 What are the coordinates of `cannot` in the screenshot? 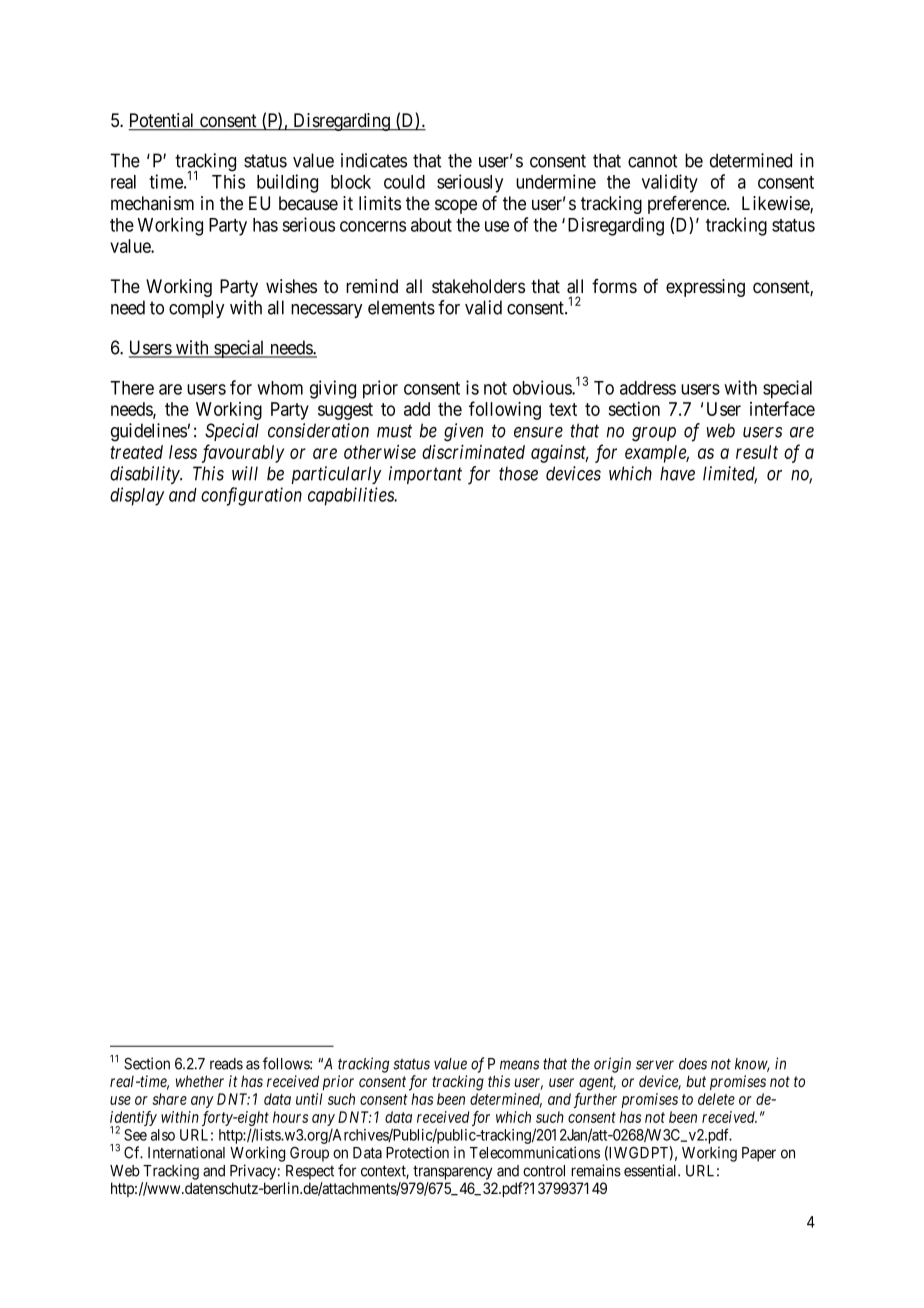 It's located at (652, 161).
